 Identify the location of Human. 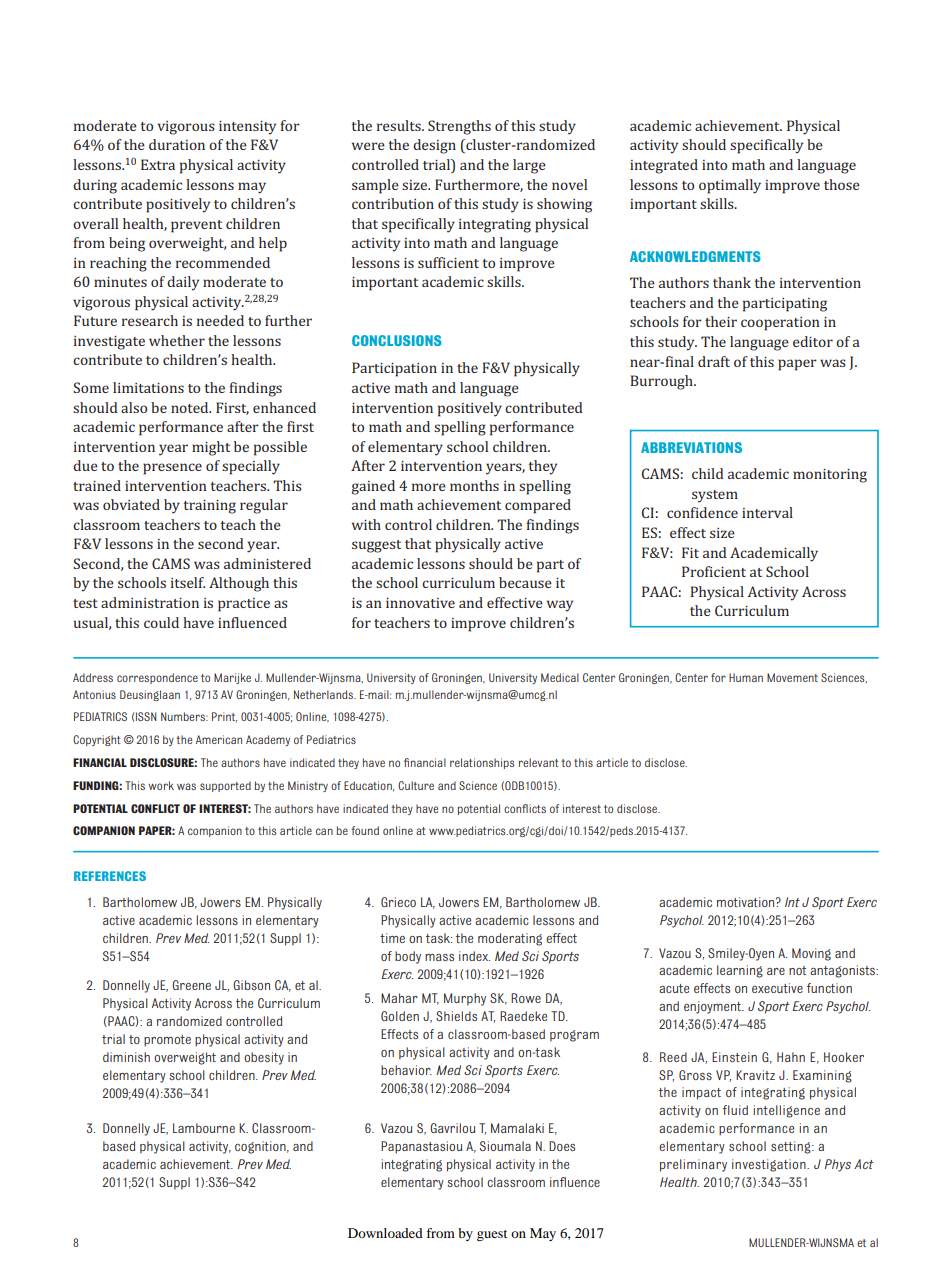
(746, 677).
